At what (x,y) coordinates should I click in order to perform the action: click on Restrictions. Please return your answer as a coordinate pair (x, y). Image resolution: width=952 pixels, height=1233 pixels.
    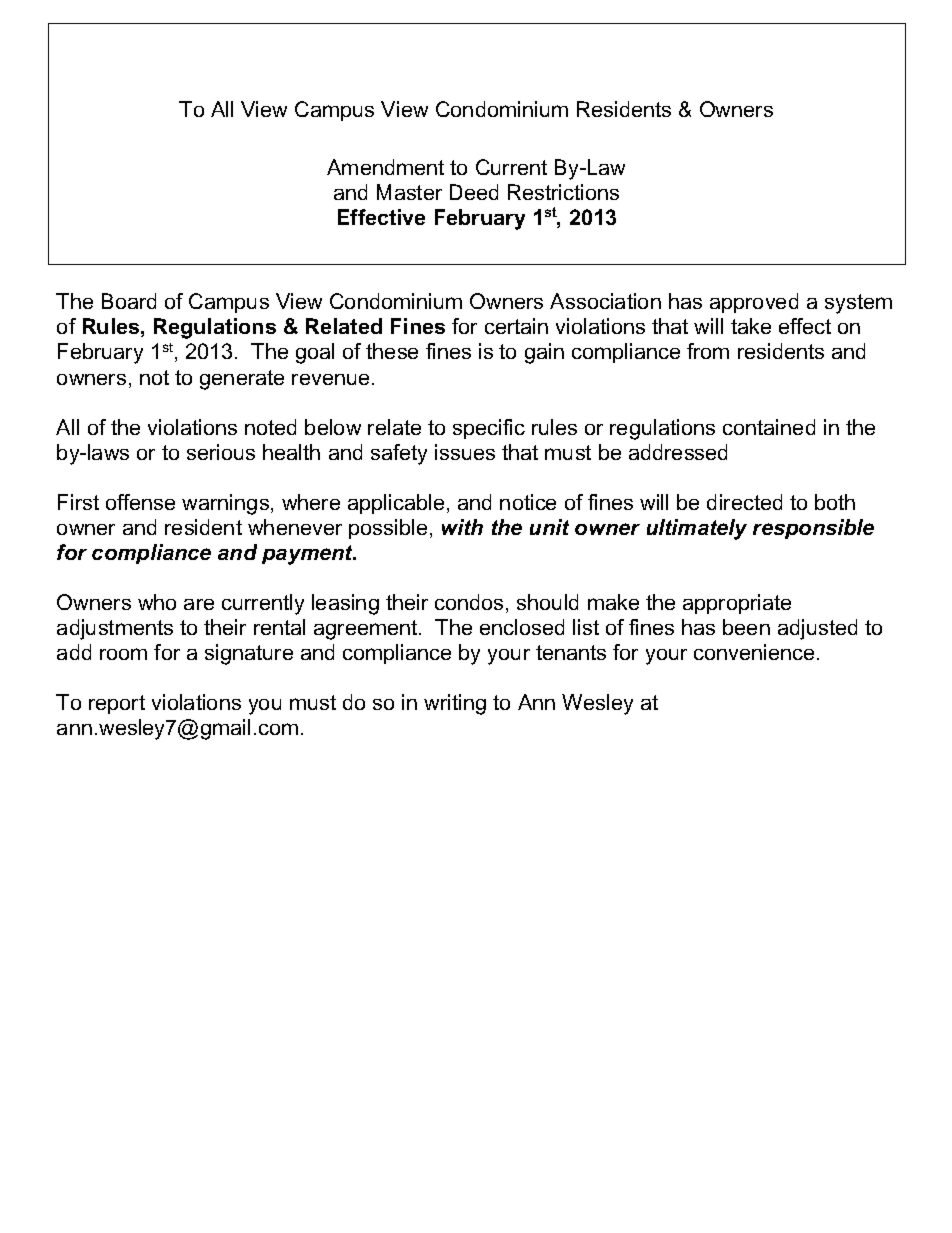
    Looking at the image, I should click on (563, 192).
